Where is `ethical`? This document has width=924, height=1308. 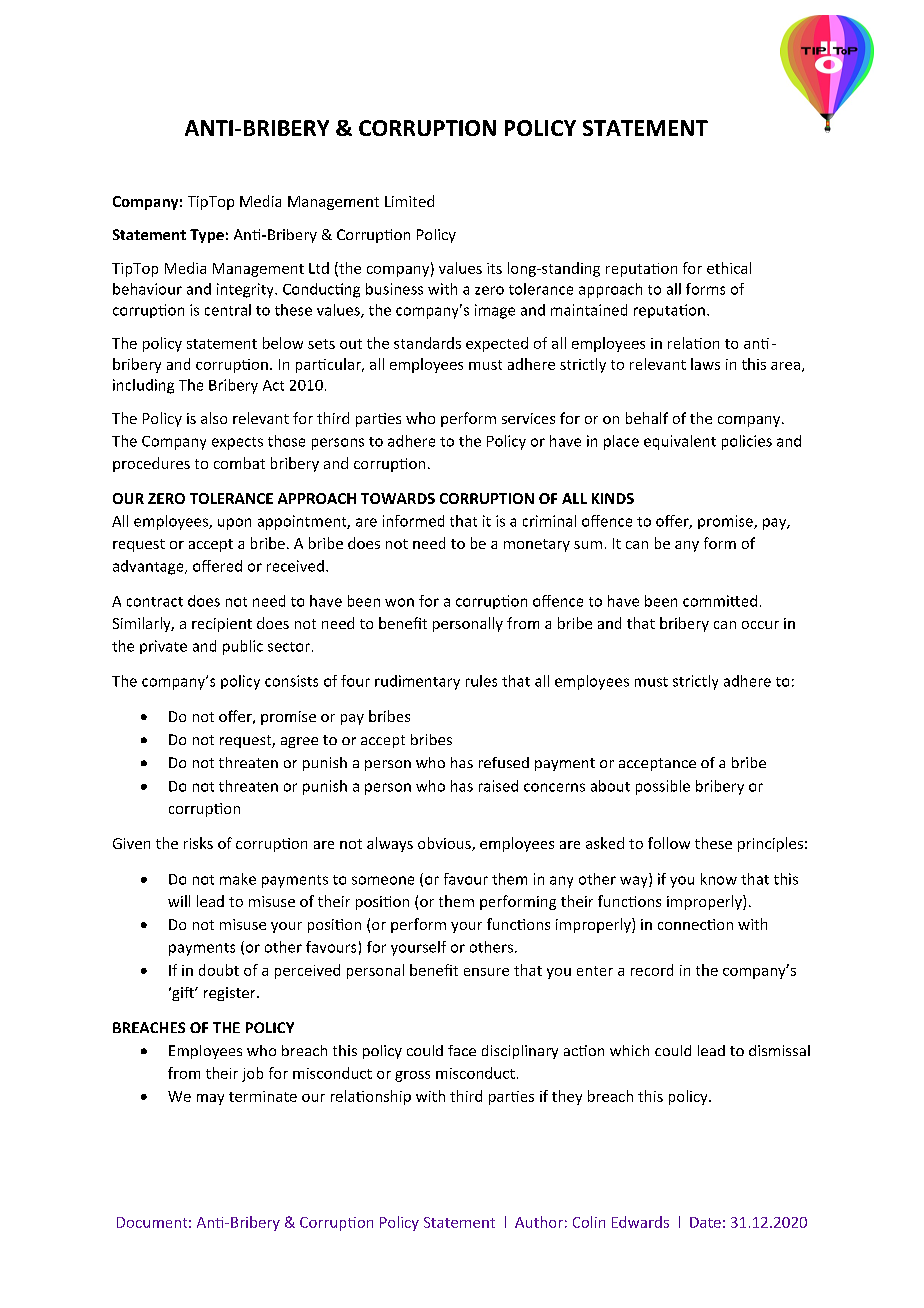
ethical is located at coordinates (729, 268).
